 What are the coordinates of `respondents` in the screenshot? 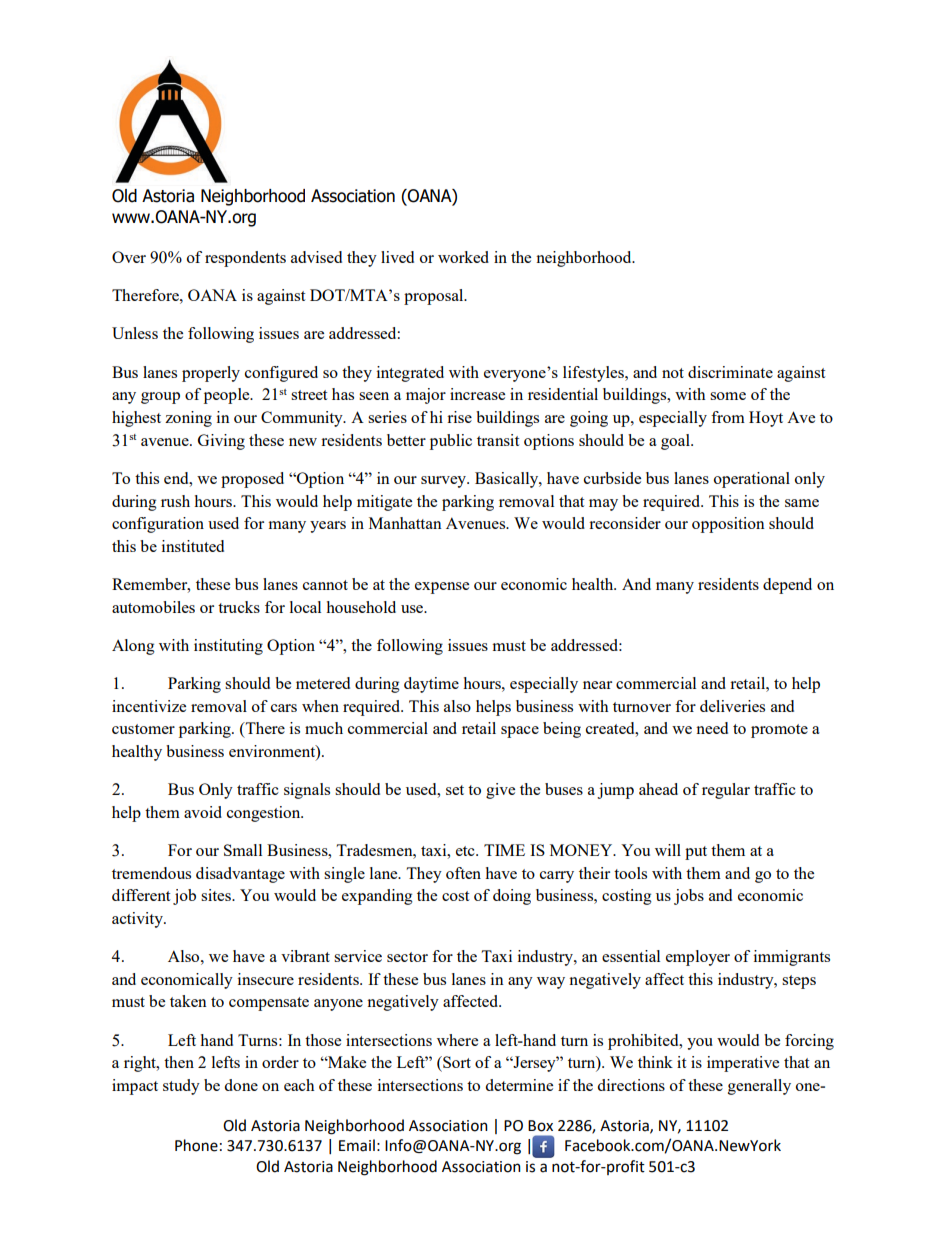 It's located at (245, 259).
